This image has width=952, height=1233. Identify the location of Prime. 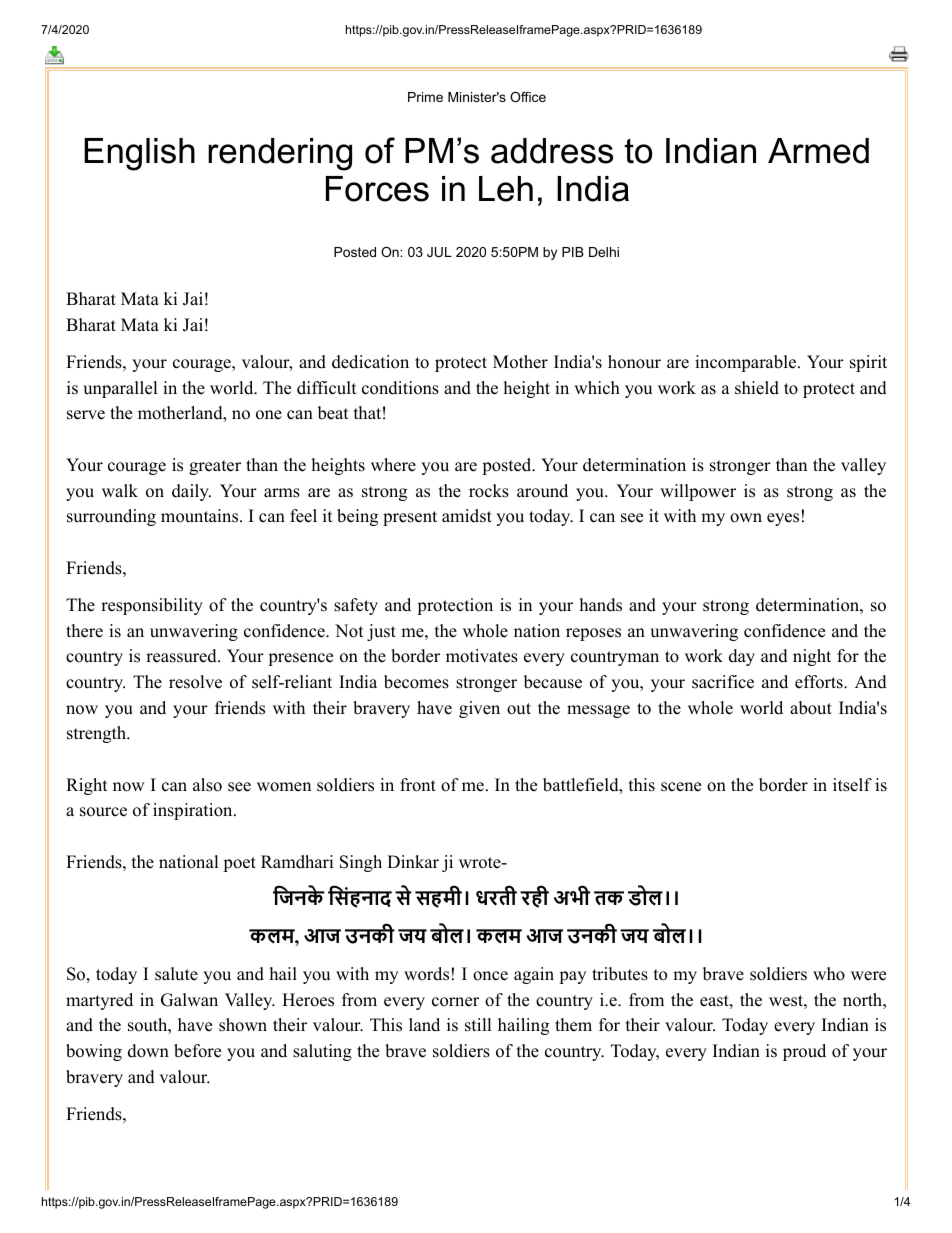
(425, 97).
